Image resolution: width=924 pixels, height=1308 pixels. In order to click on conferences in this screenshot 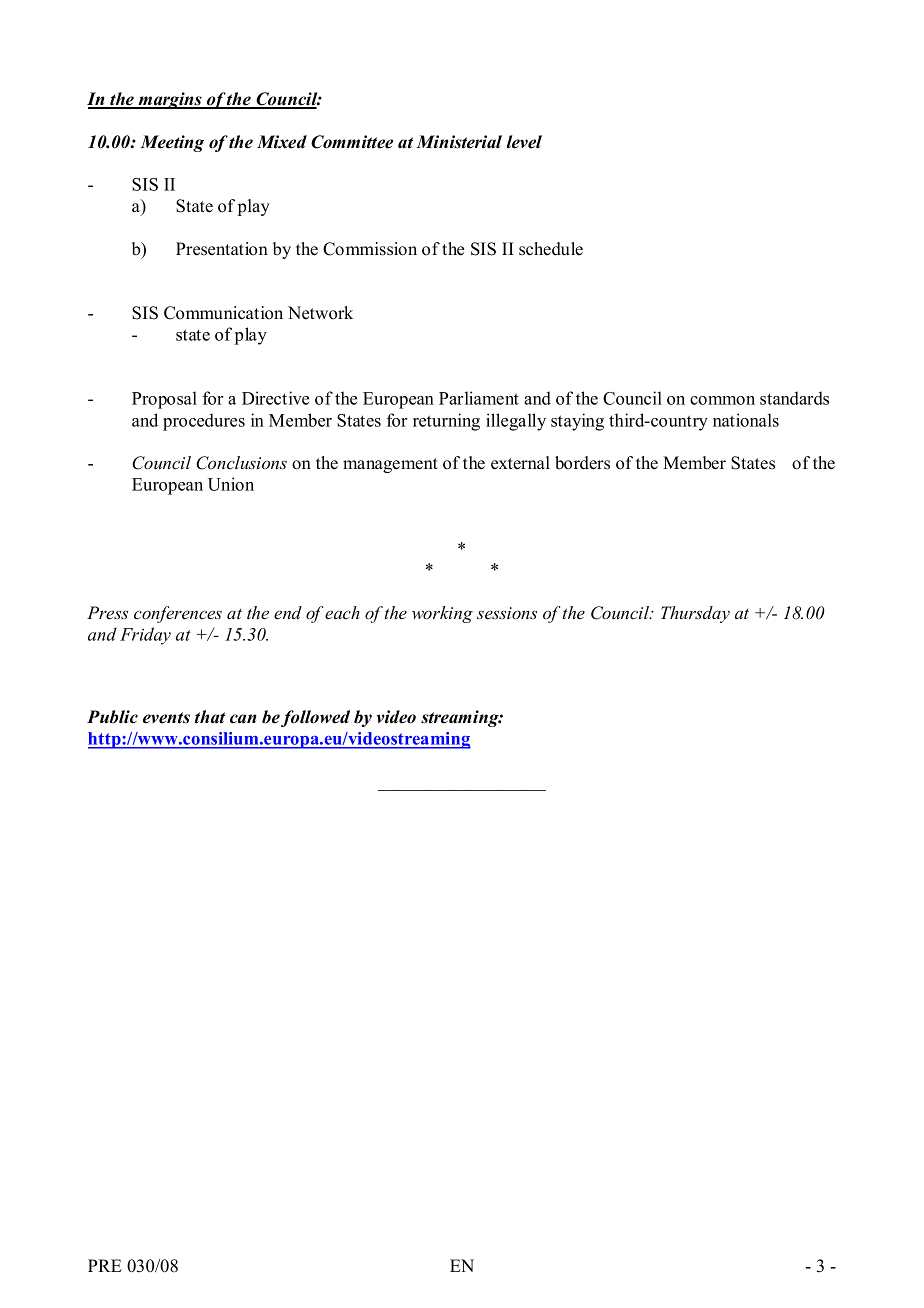, I will do `click(178, 614)`.
